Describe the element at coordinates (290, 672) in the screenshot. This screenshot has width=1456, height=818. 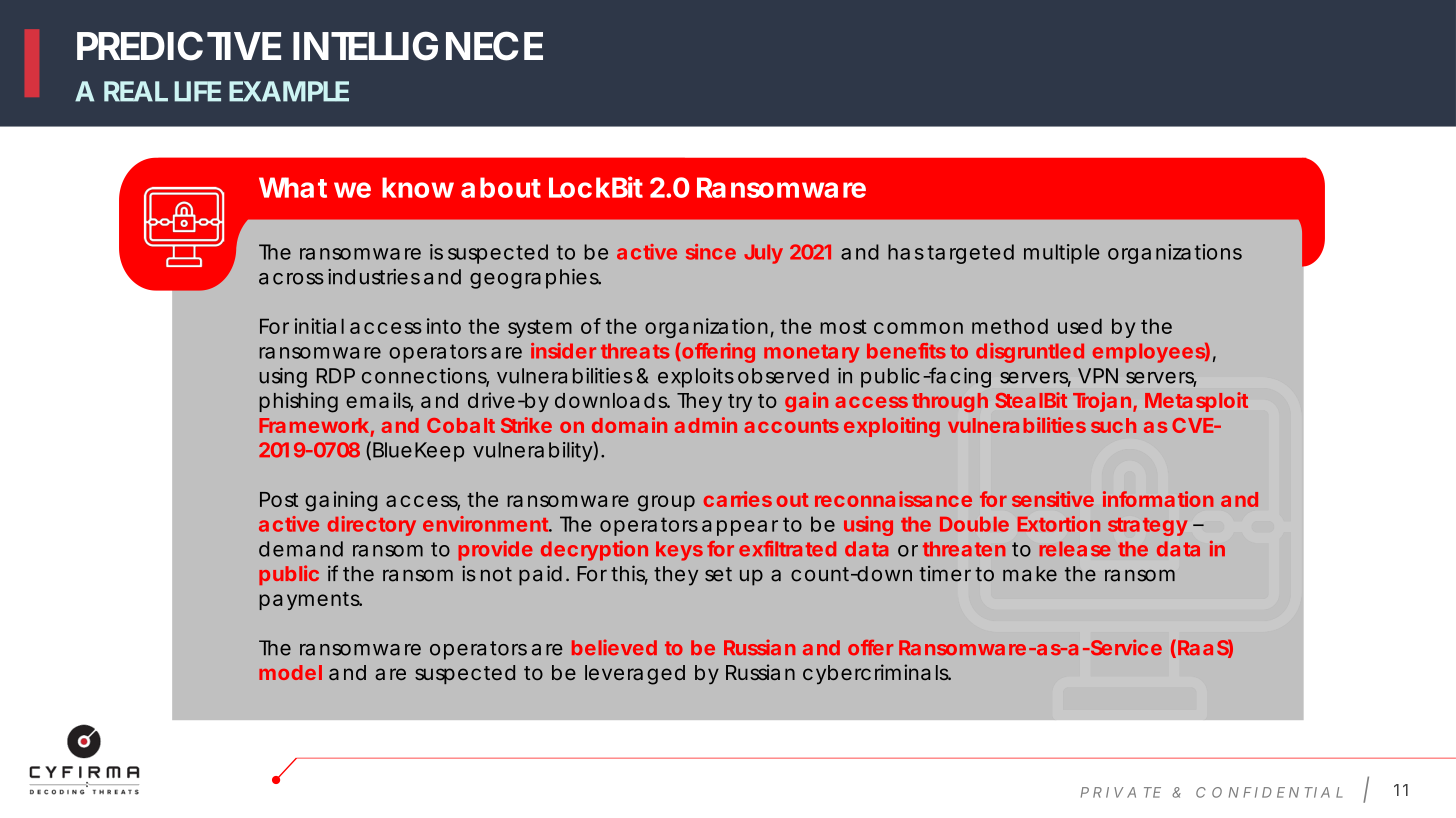
I see `model` at that location.
